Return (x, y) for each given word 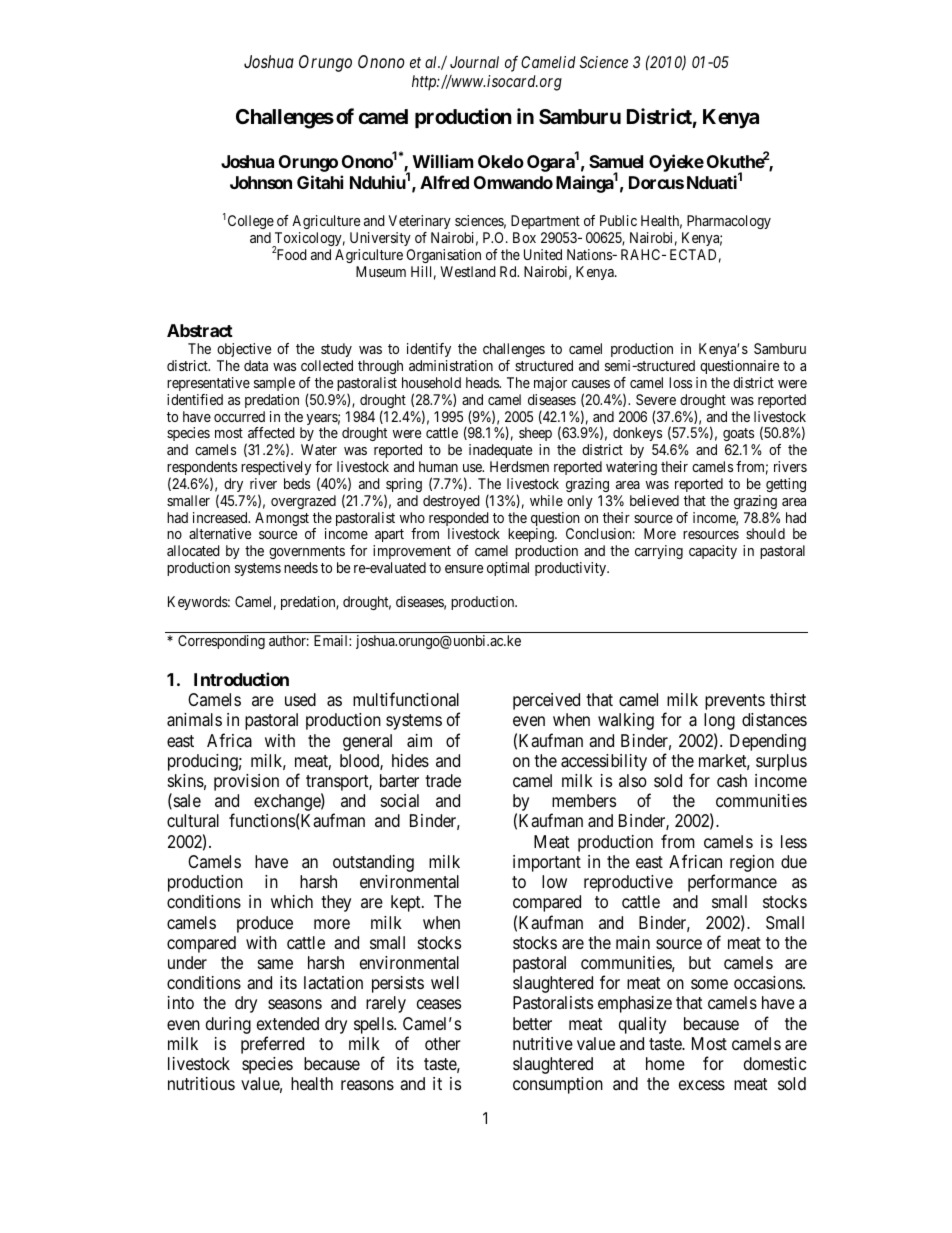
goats (739, 436)
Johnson (261, 182)
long (719, 721)
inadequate (500, 451)
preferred (272, 1045)
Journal (474, 62)
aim (419, 741)
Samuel (616, 161)
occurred (239, 416)
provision (246, 782)
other (443, 1043)
